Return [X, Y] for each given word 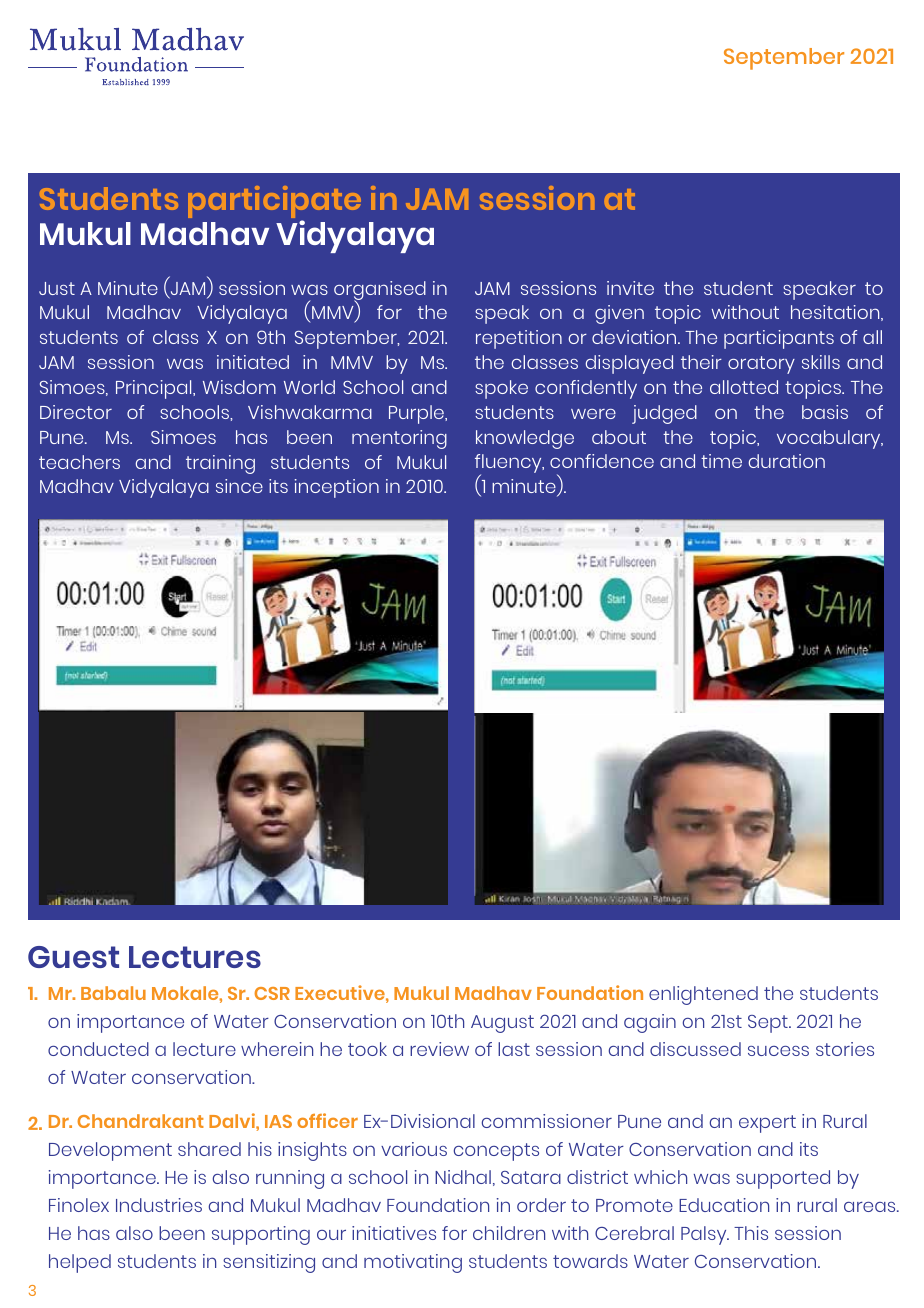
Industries [159, 1205]
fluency [509, 465]
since [239, 486]
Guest [73, 957]
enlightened [703, 995]
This [751, 1233]
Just [57, 288]
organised [380, 291]
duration [787, 461]
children [509, 1233]
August [502, 1024]
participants [779, 339]
